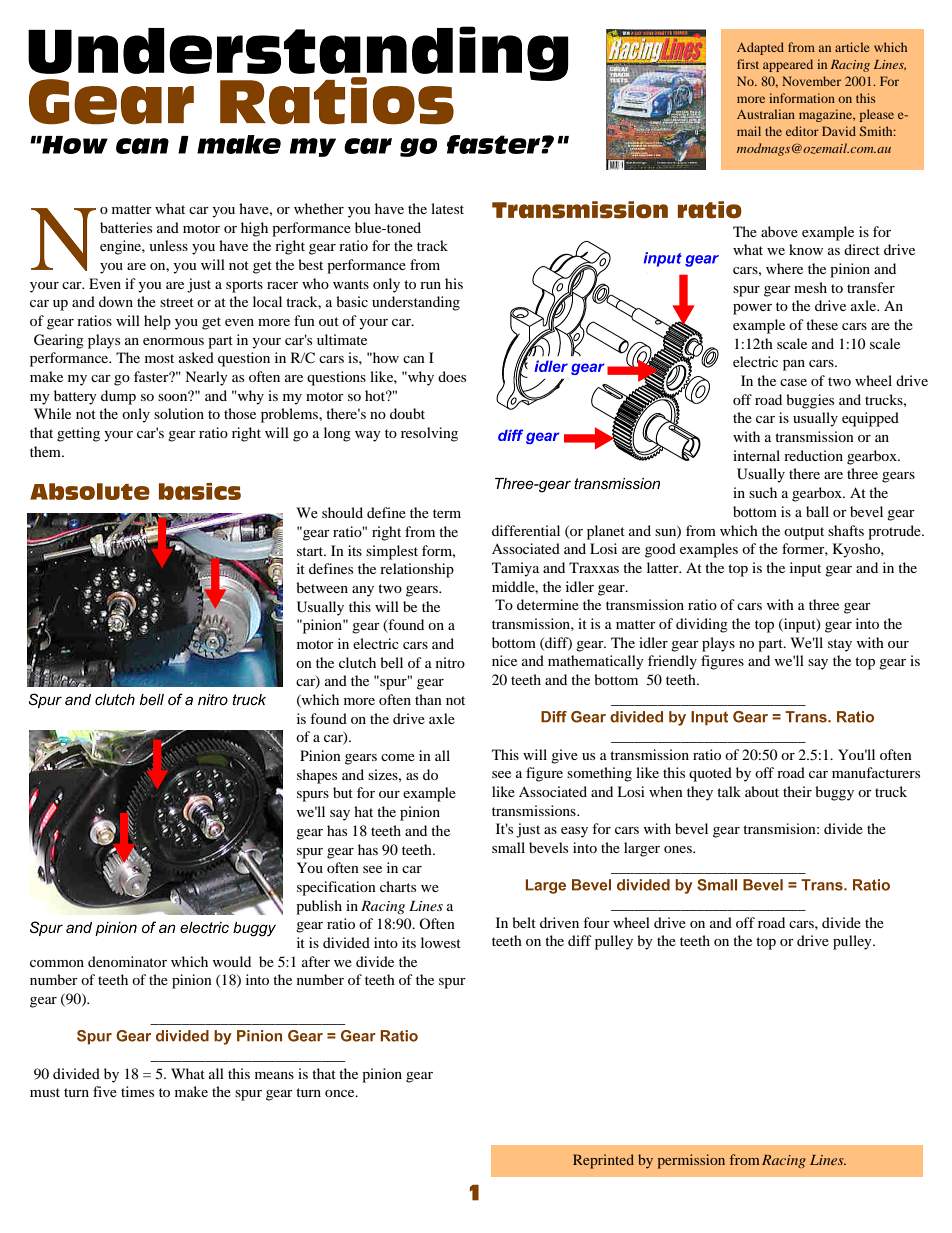  Describe the element at coordinates (811, 81) in the image. I see `November` at that location.
